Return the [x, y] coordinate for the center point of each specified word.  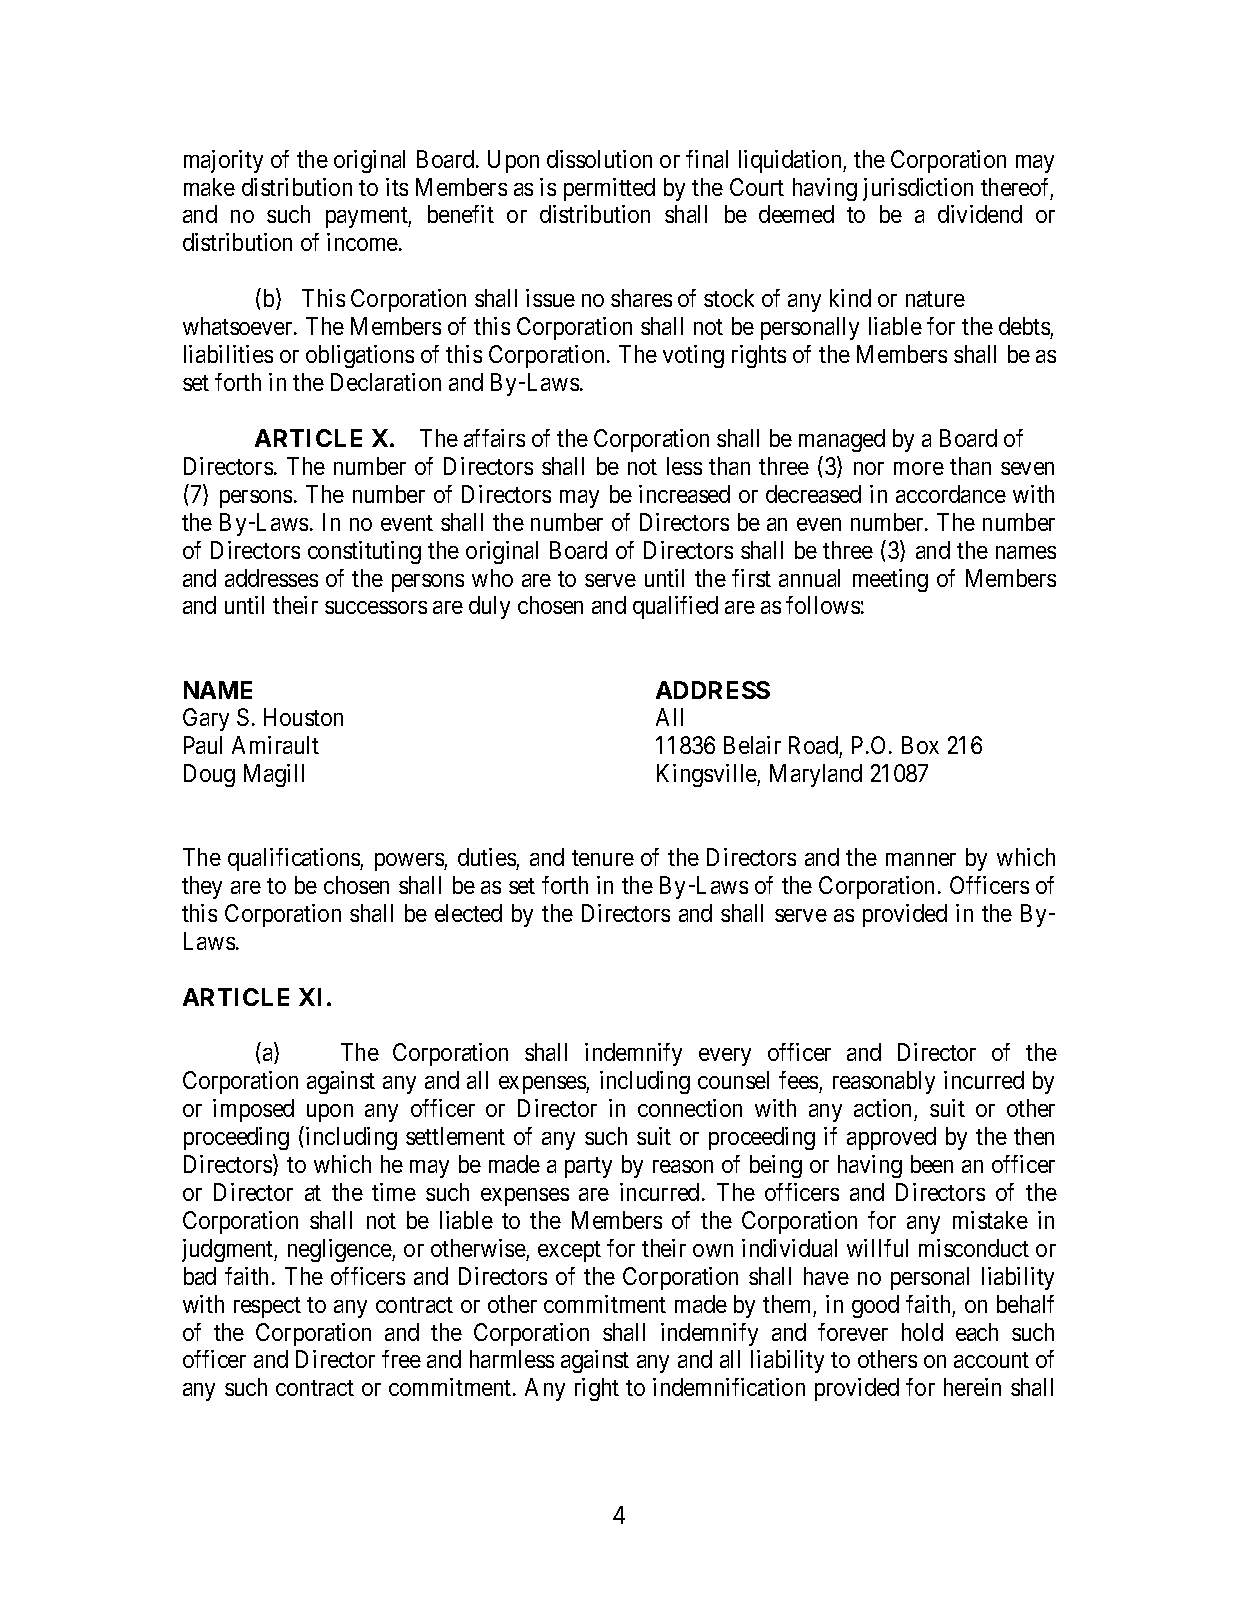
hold [922, 1332]
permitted [609, 189]
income [363, 242]
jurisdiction [918, 189]
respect [267, 1307]
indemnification [729, 1387]
